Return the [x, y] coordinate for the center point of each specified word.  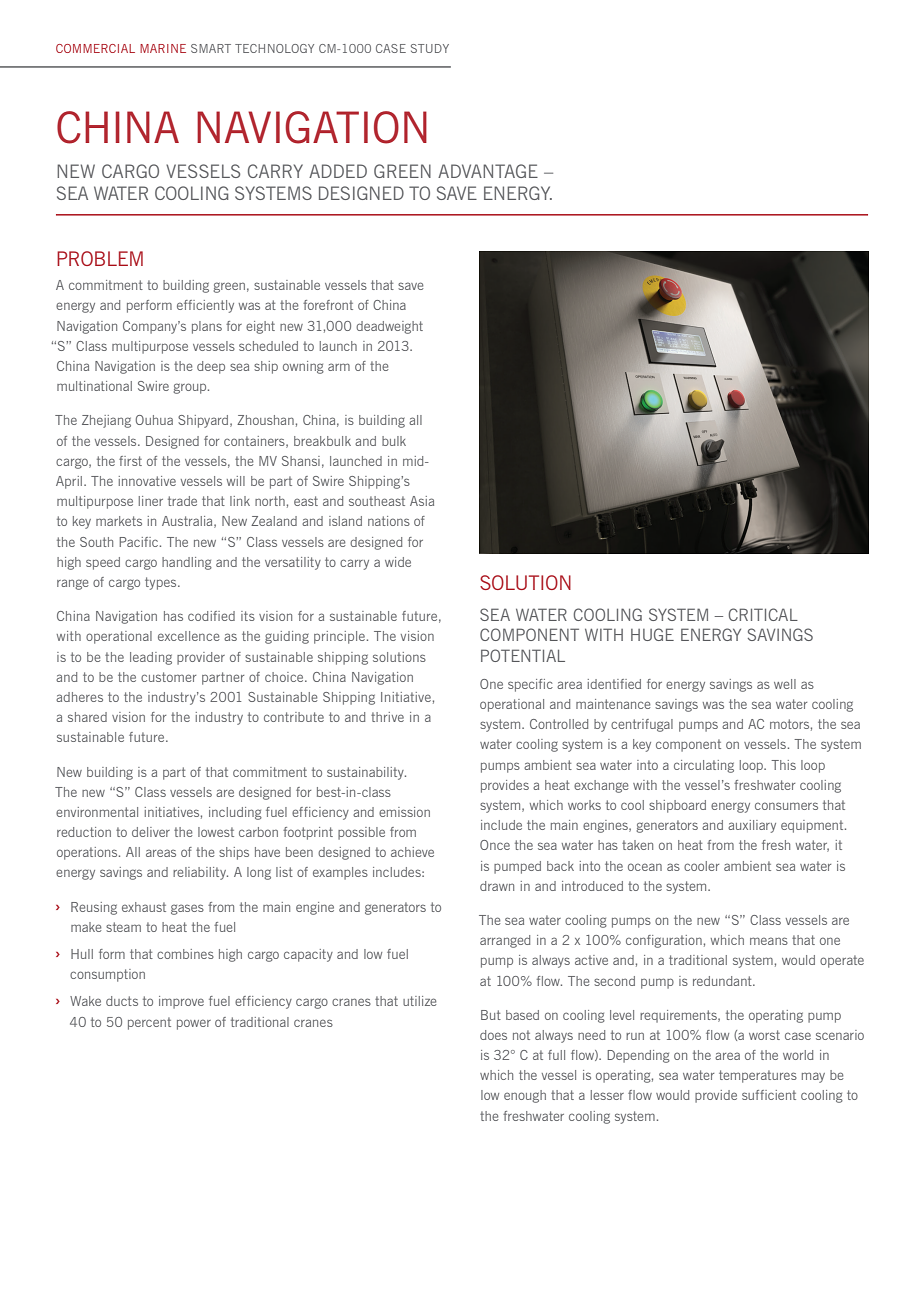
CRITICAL [763, 614]
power [194, 1024]
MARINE [163, 48]
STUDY [430, 48]
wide [398, 562]
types [162, 583]
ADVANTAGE [488, 171]
